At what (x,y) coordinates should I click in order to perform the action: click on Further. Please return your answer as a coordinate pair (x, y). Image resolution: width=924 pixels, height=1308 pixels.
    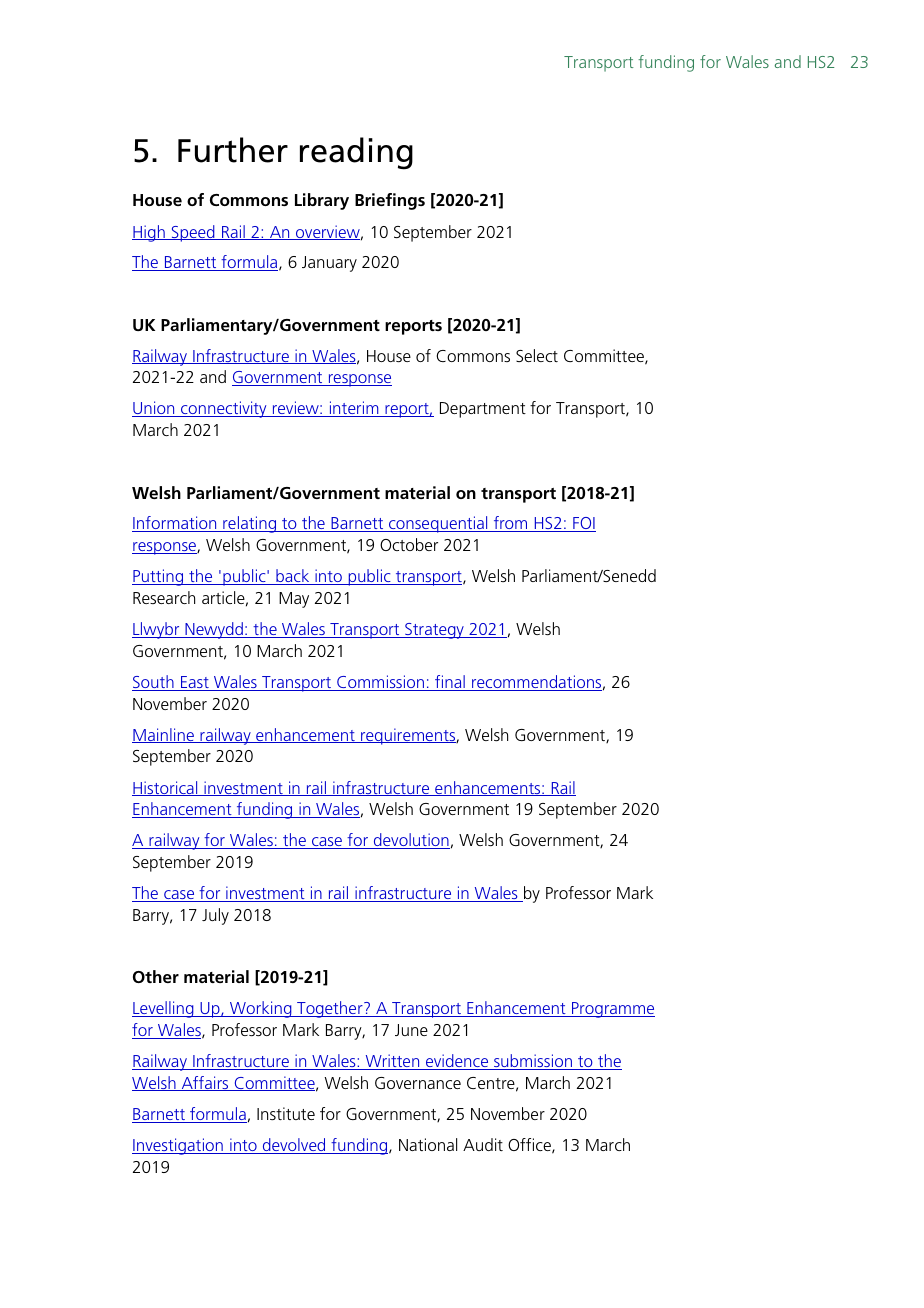
    Looking at the image, I should click on (233, 150).
